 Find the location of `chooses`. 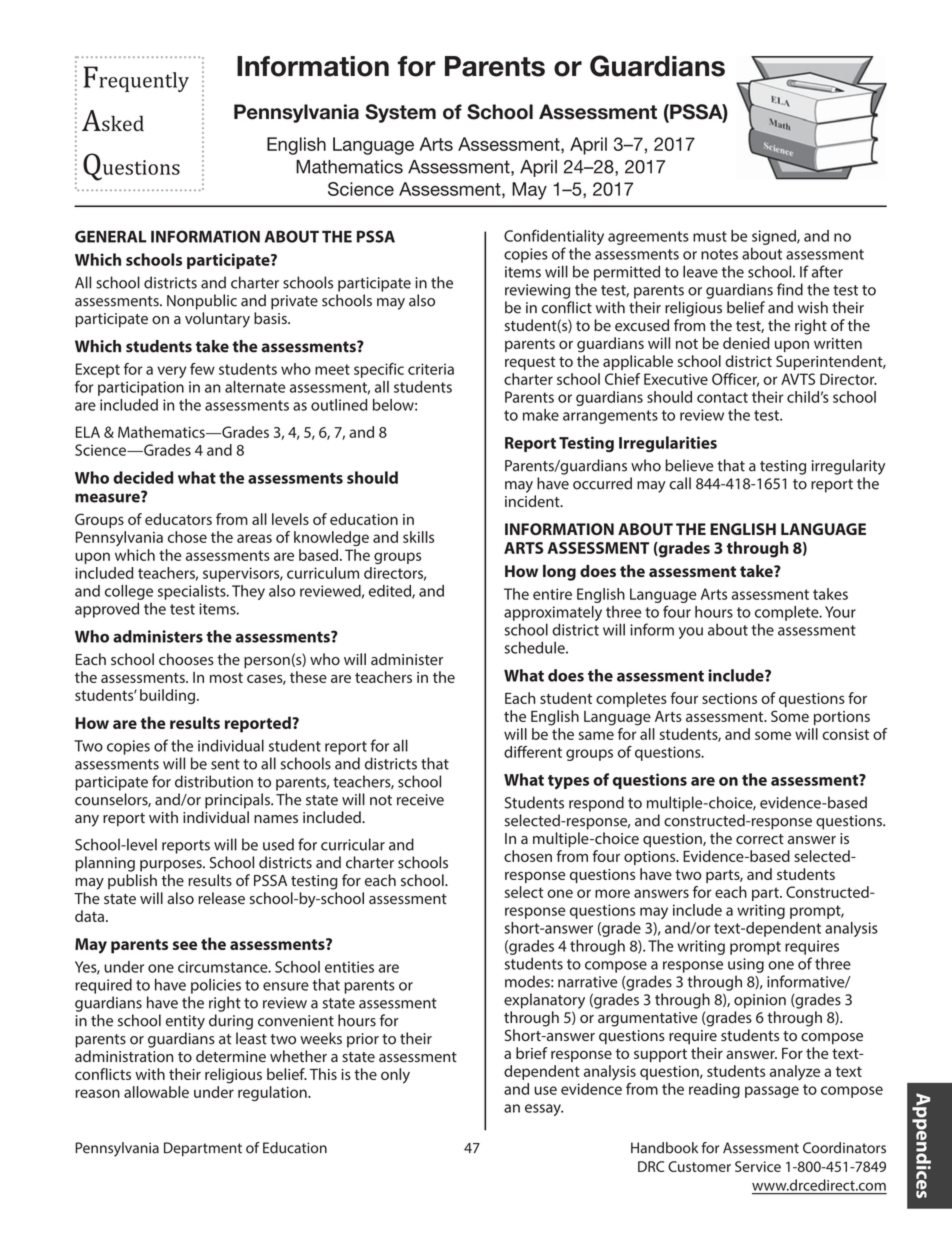

chooses is located at coordinates (186, 659).
